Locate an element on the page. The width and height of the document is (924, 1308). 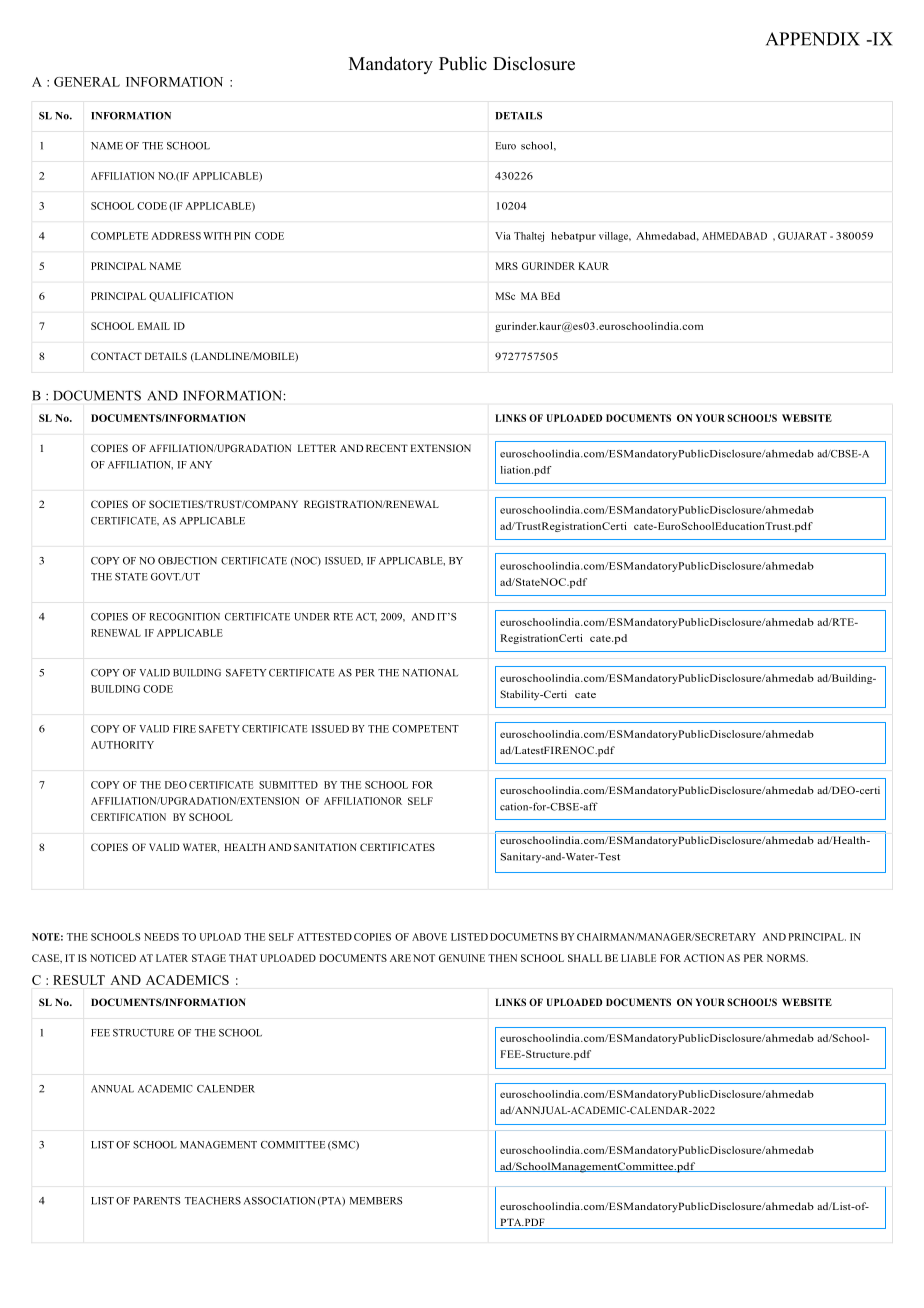
GUJARAT is located at coordinates (802, 236).
